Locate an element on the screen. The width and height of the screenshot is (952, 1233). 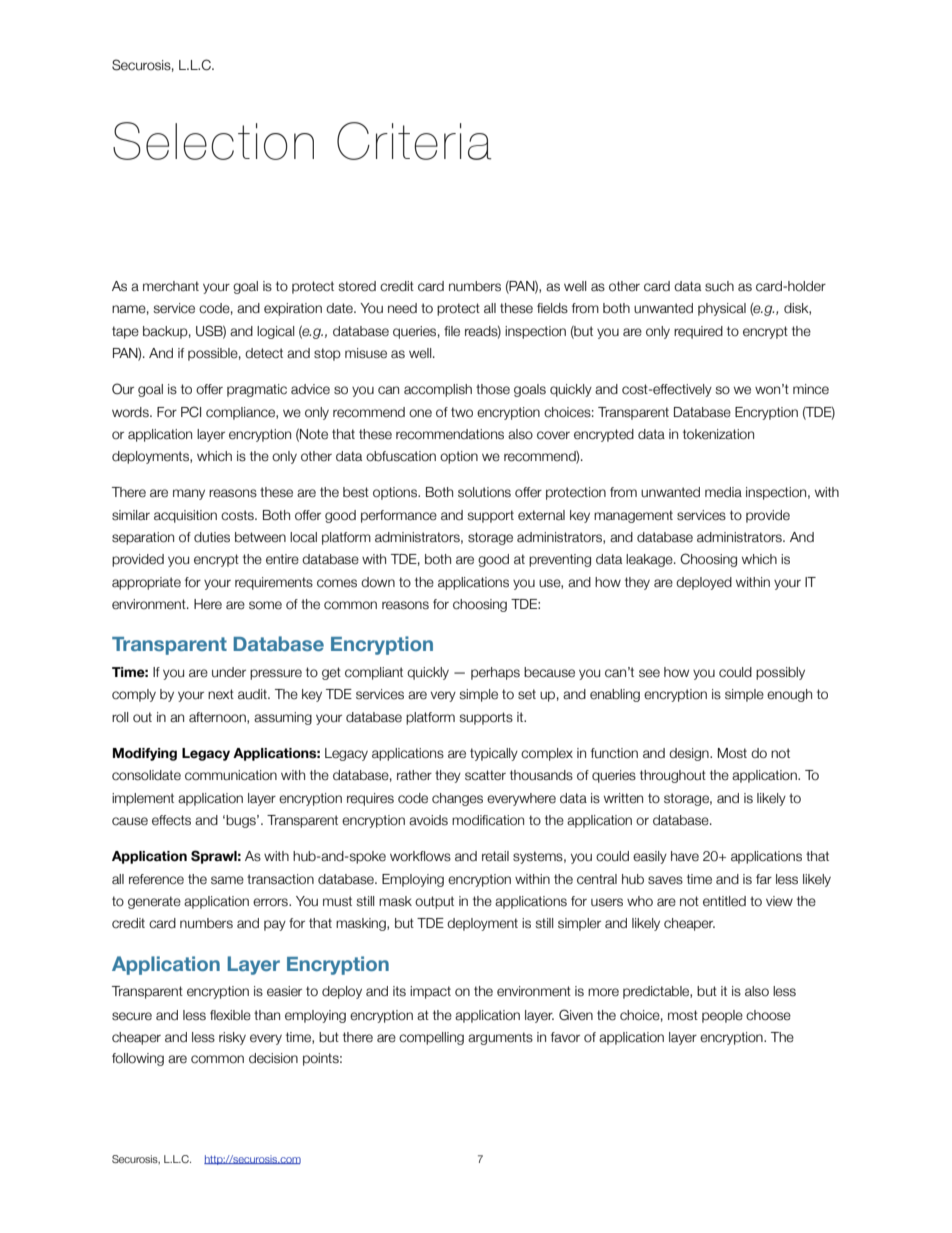
Criteria is located at coordinates (414, 141).
